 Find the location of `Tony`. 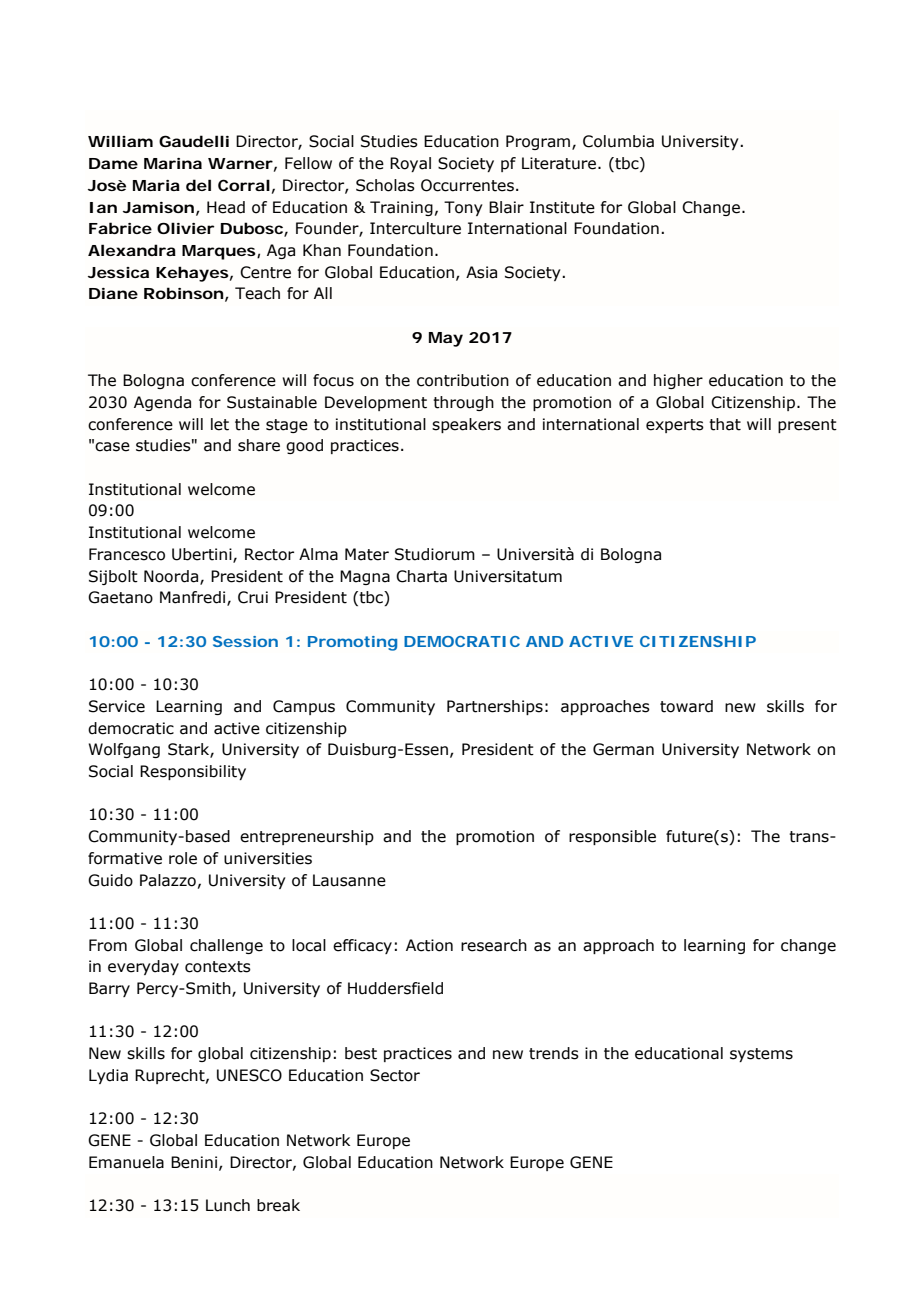

Tony is located at coordinates (463, 208).
